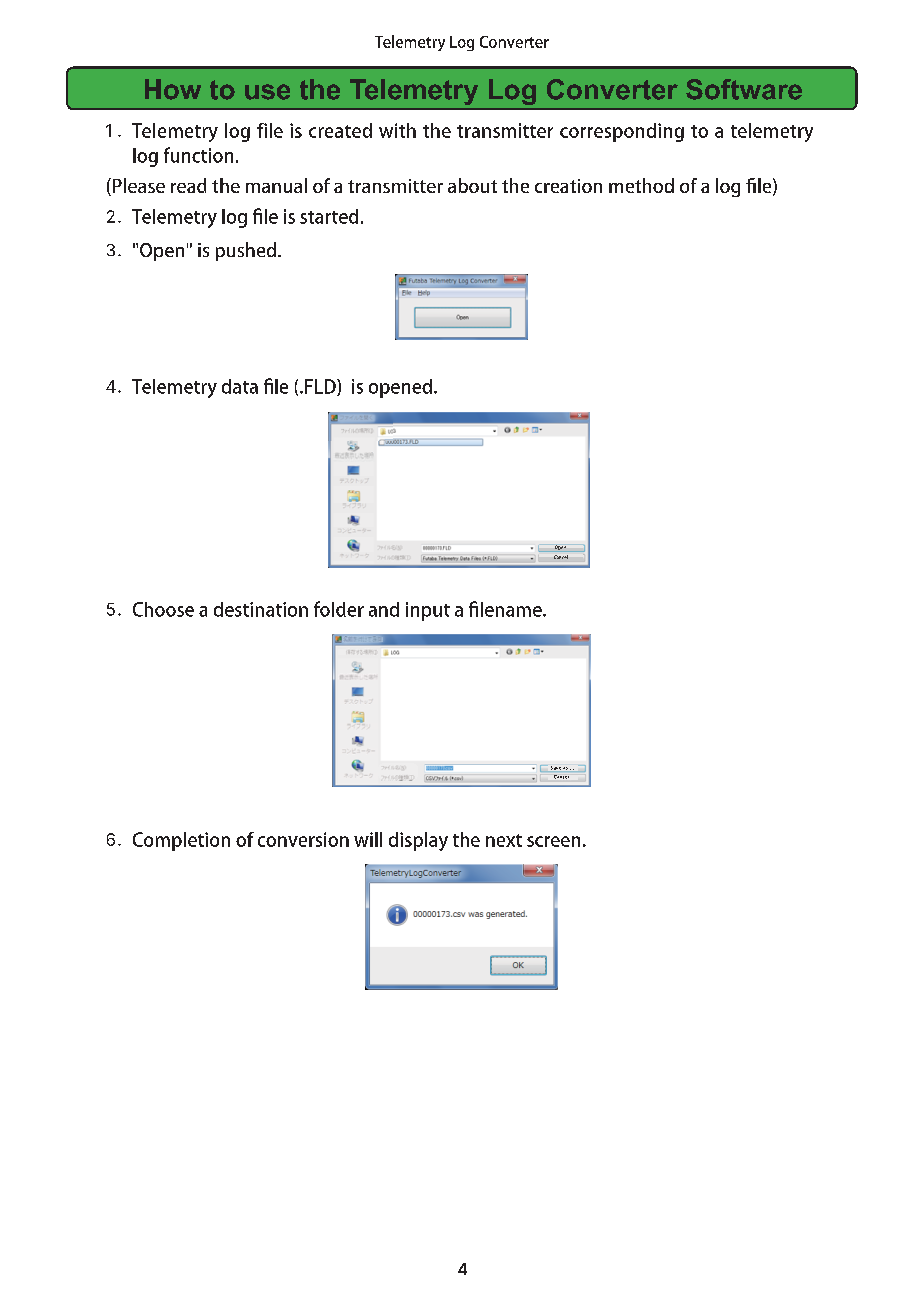 Image resolution: width=924 pixels, height=1308 pixels. I want to click on data, so click(240, 386).
